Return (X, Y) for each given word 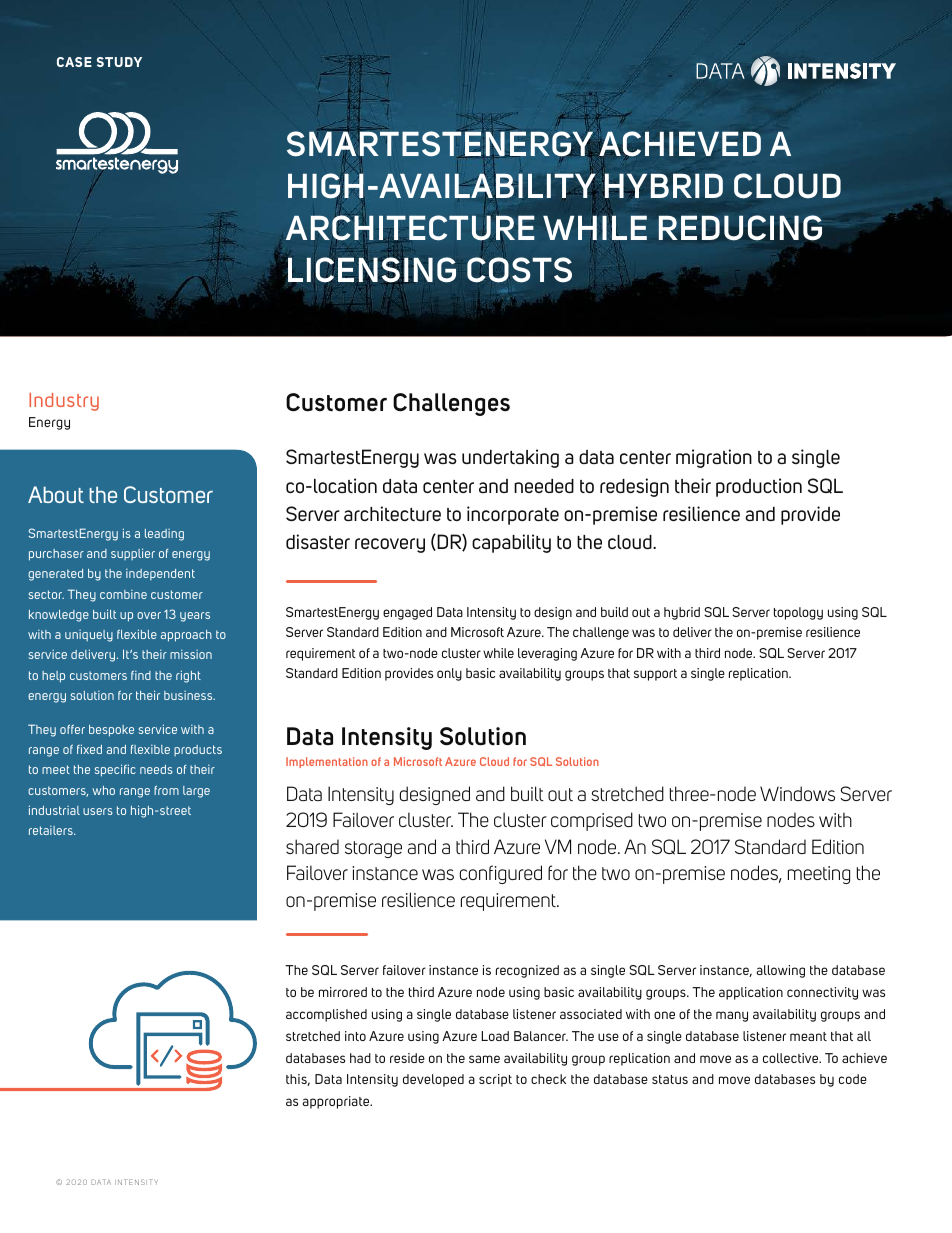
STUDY (119, 62)
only (449, 674)
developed (433, 1080)
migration (714, 458)
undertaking (510, 458)
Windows (797, 793)
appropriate (337, 1102)
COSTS (519, 270)
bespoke (111, 731)
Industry (64, 402)
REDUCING (740, 229)
